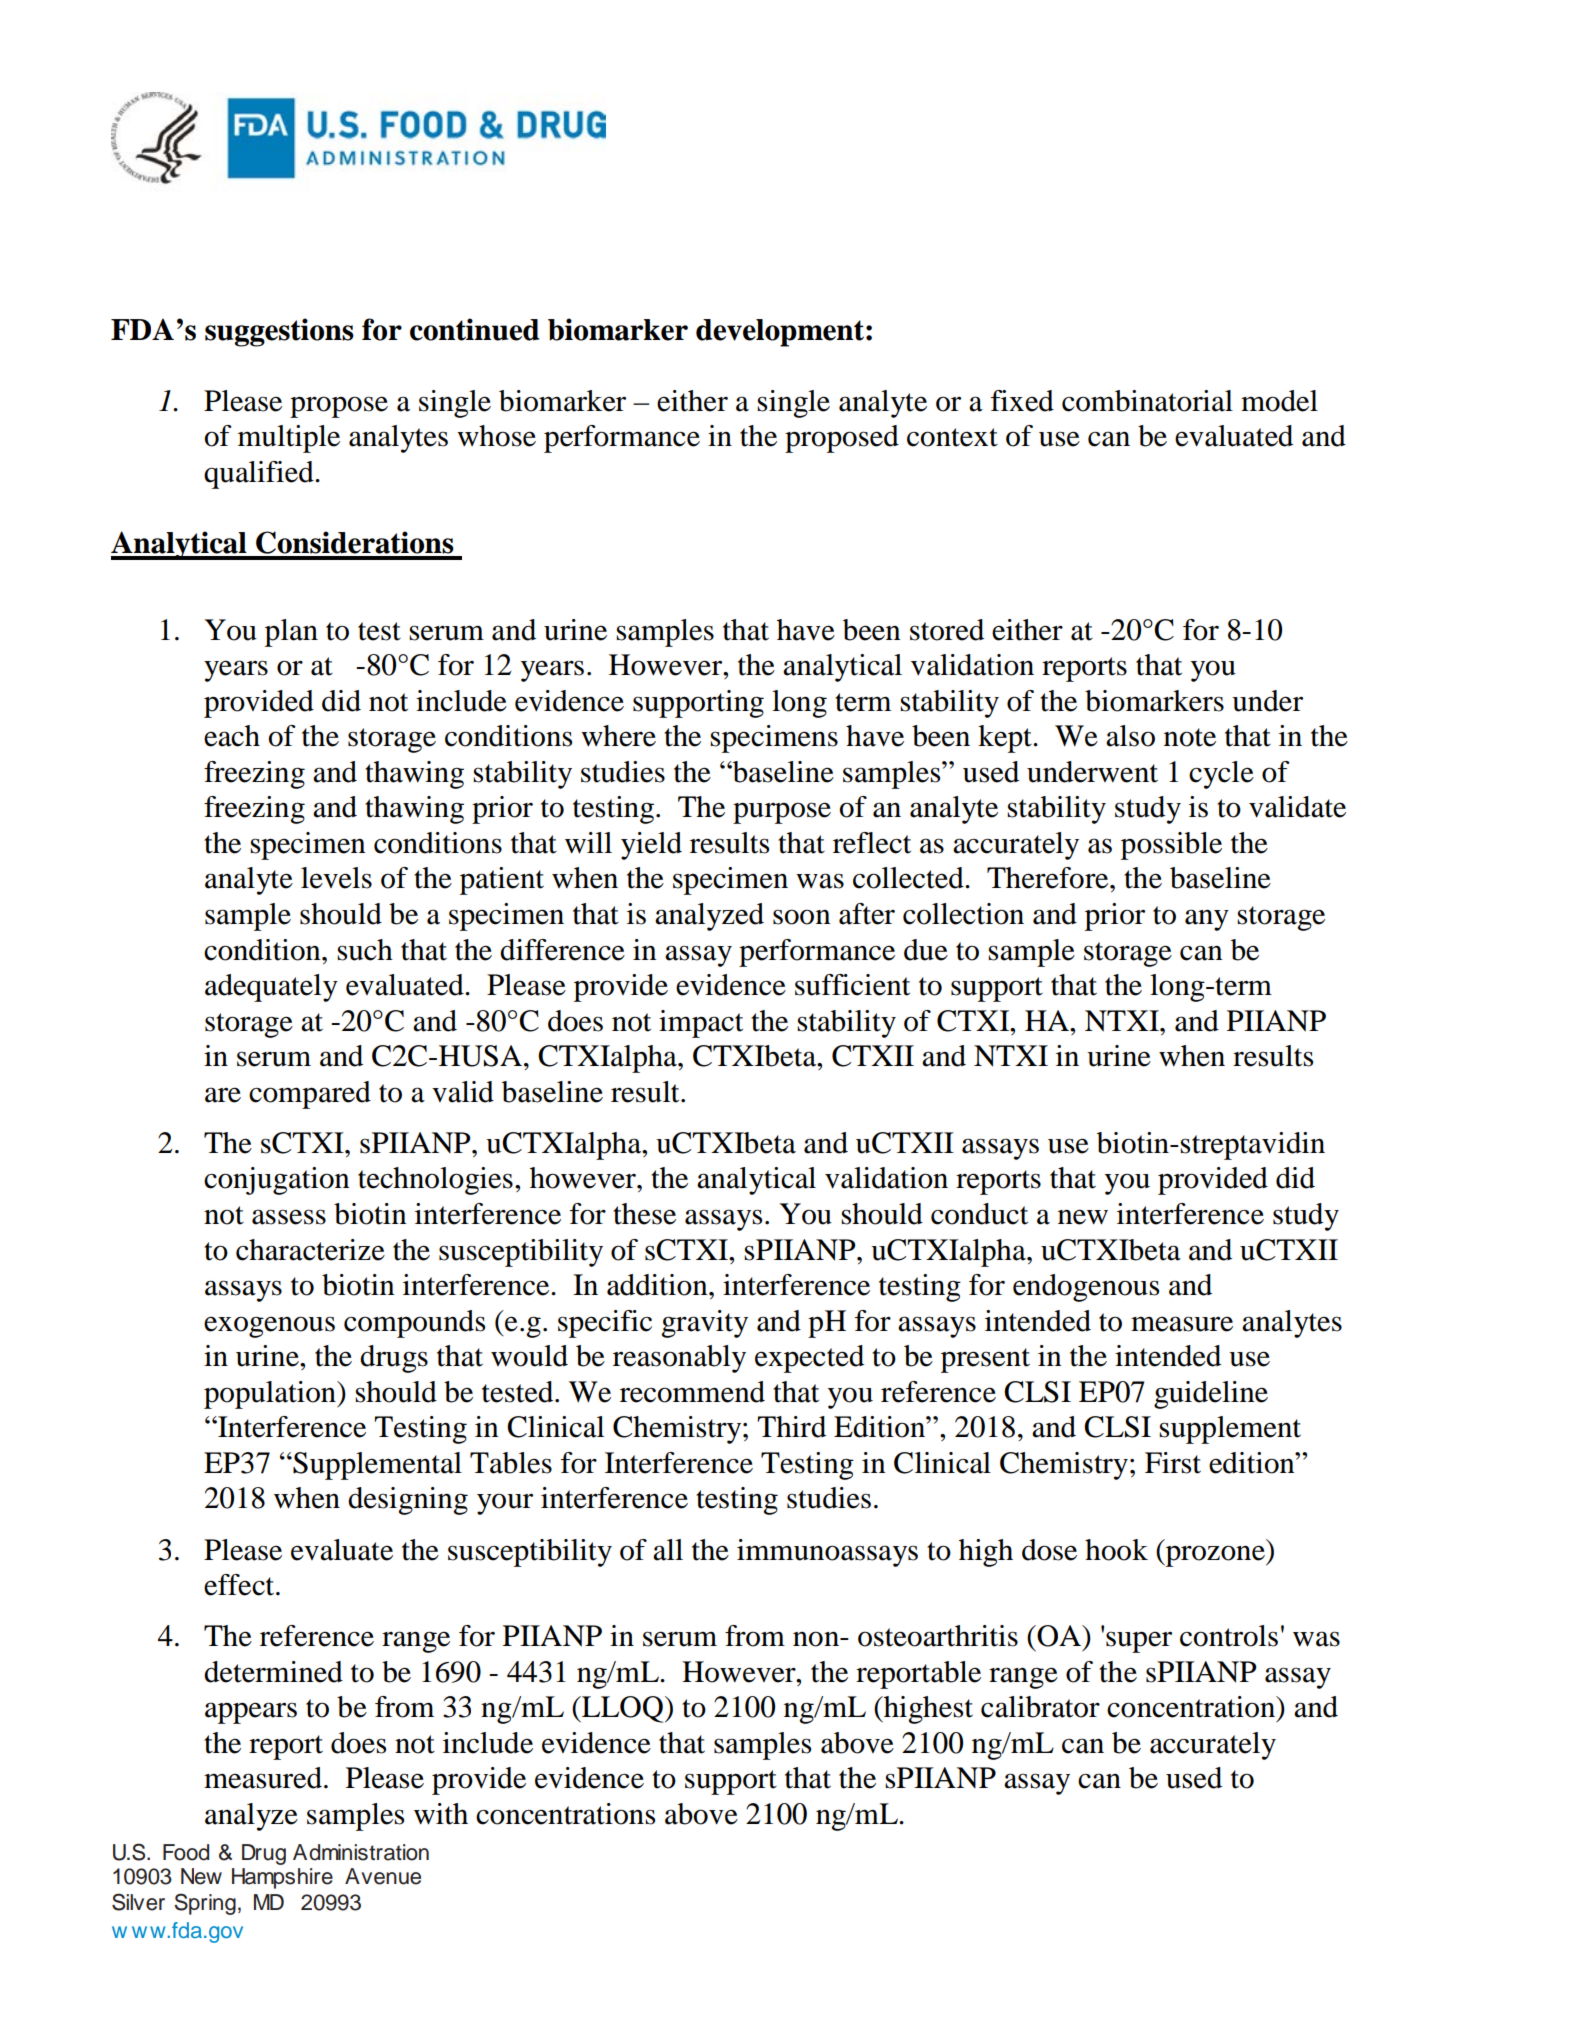 The image size is (1577, 2041). Describe the element at coordinates (1130, 736) in the image. I see `also` at that location.
